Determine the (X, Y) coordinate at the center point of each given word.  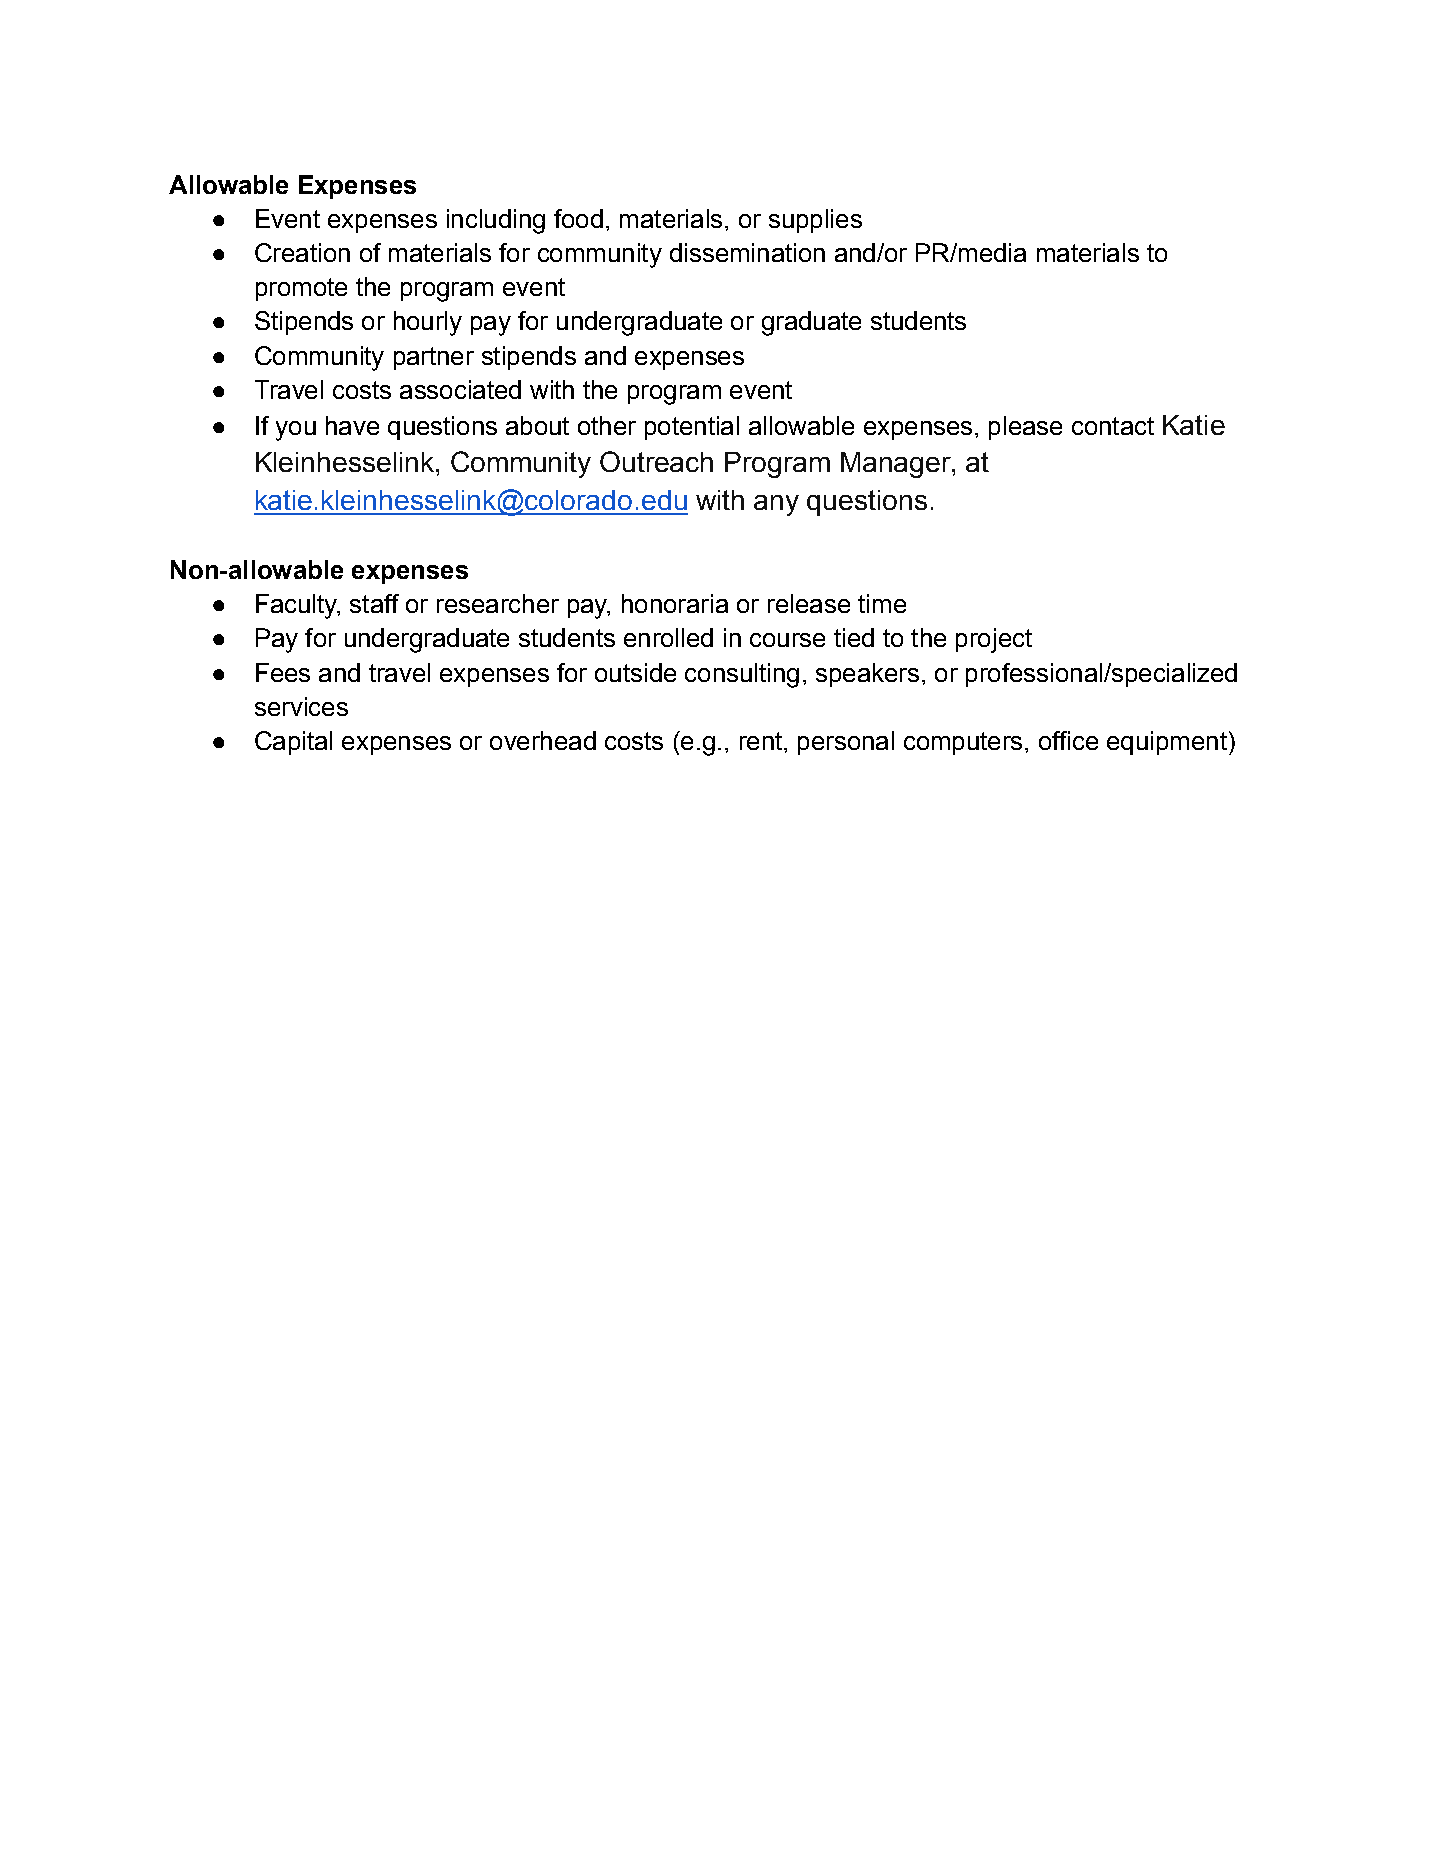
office (1068, 740)
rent (761, 741)
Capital (293, 743)
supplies (815, 221)
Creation (302, 252)
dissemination (747, 252)
